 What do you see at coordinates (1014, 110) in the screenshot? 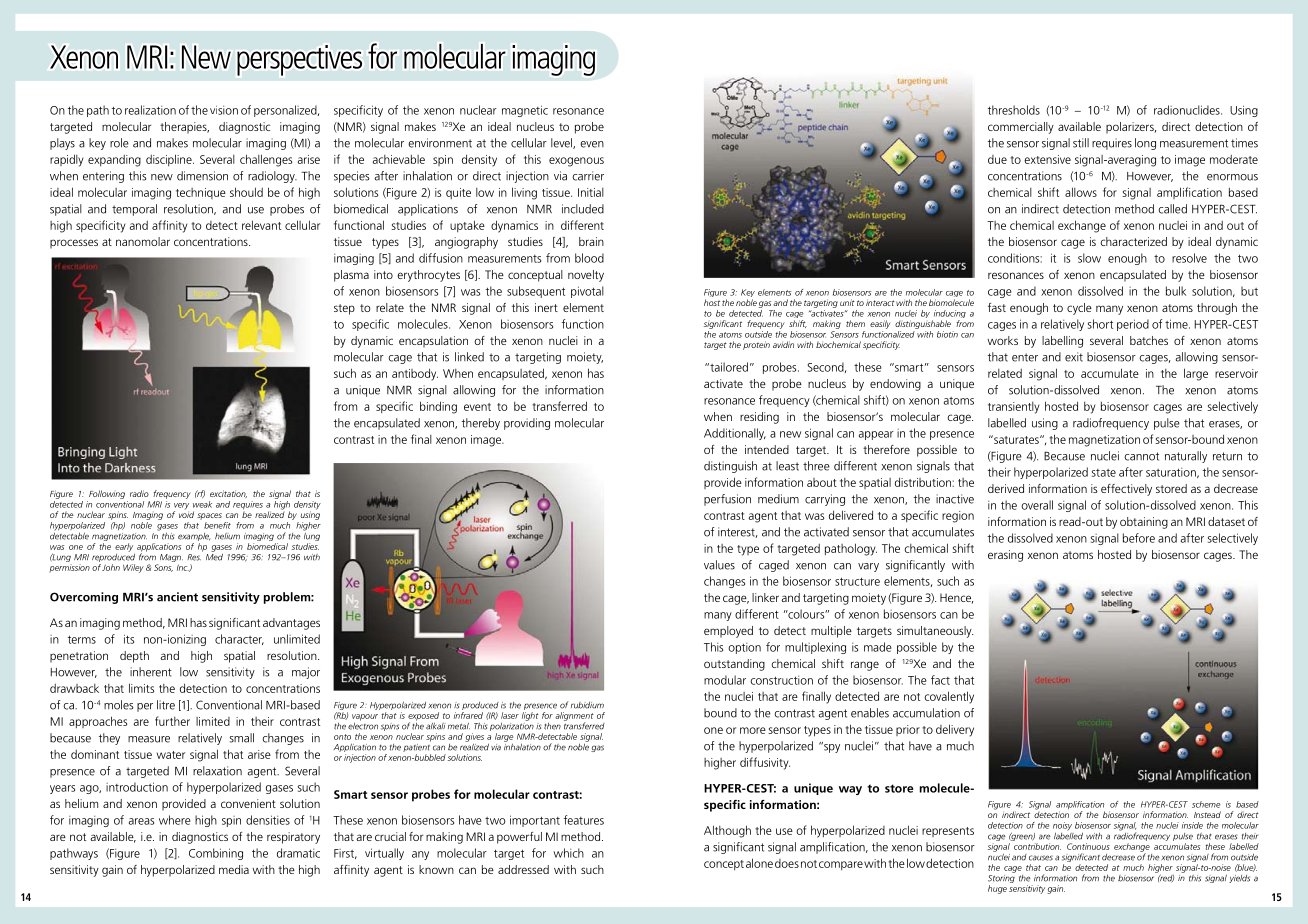
I see `thresholds` at bounding box center [1014, 110].
